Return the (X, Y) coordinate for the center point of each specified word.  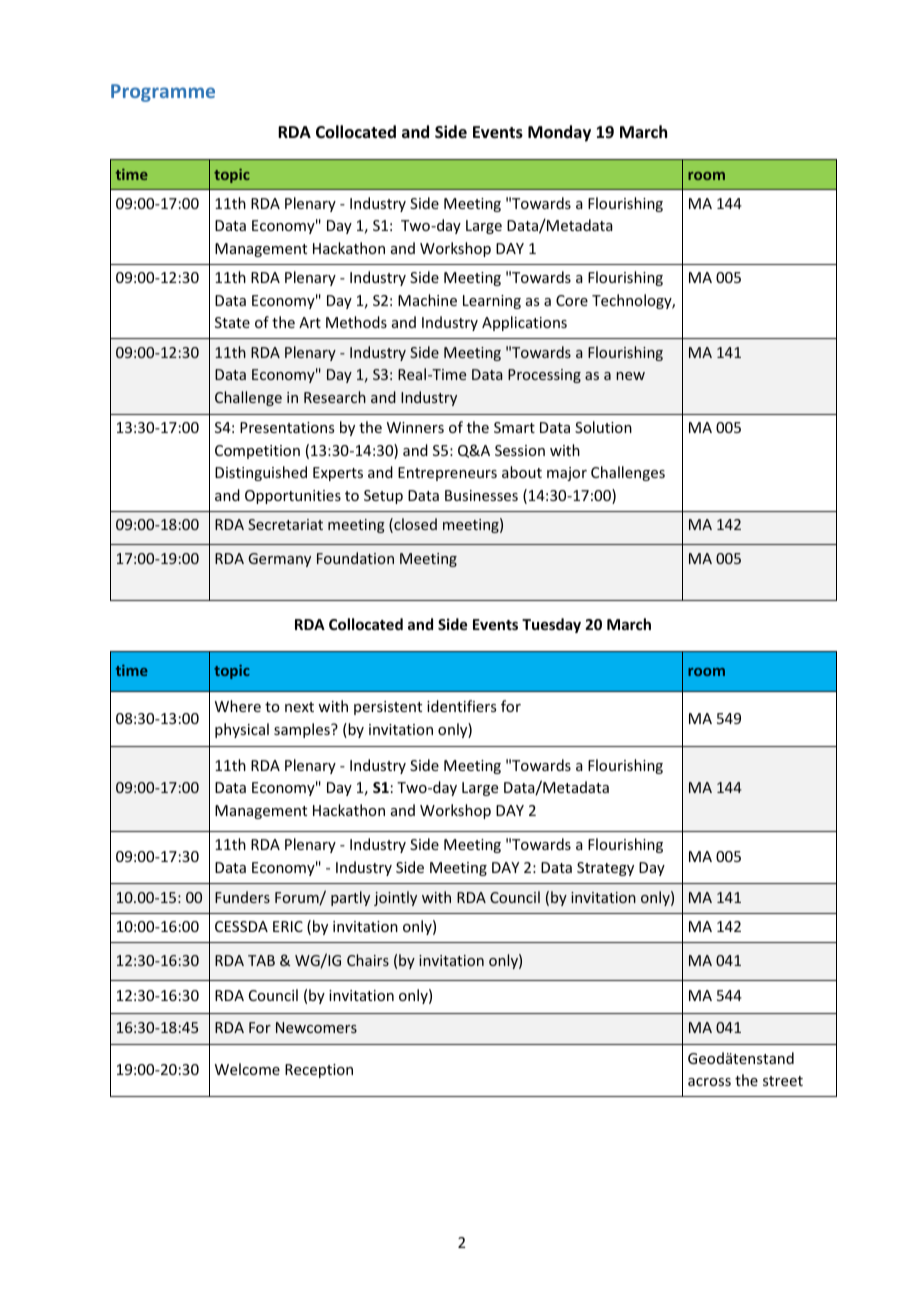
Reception (319, 1071)
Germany (279, 560)
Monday (559, 133)
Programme (163, 93)
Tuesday (551, 625)
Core (572, 300)
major (567, 474)
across (709, 1082)
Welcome (247, 1069)
